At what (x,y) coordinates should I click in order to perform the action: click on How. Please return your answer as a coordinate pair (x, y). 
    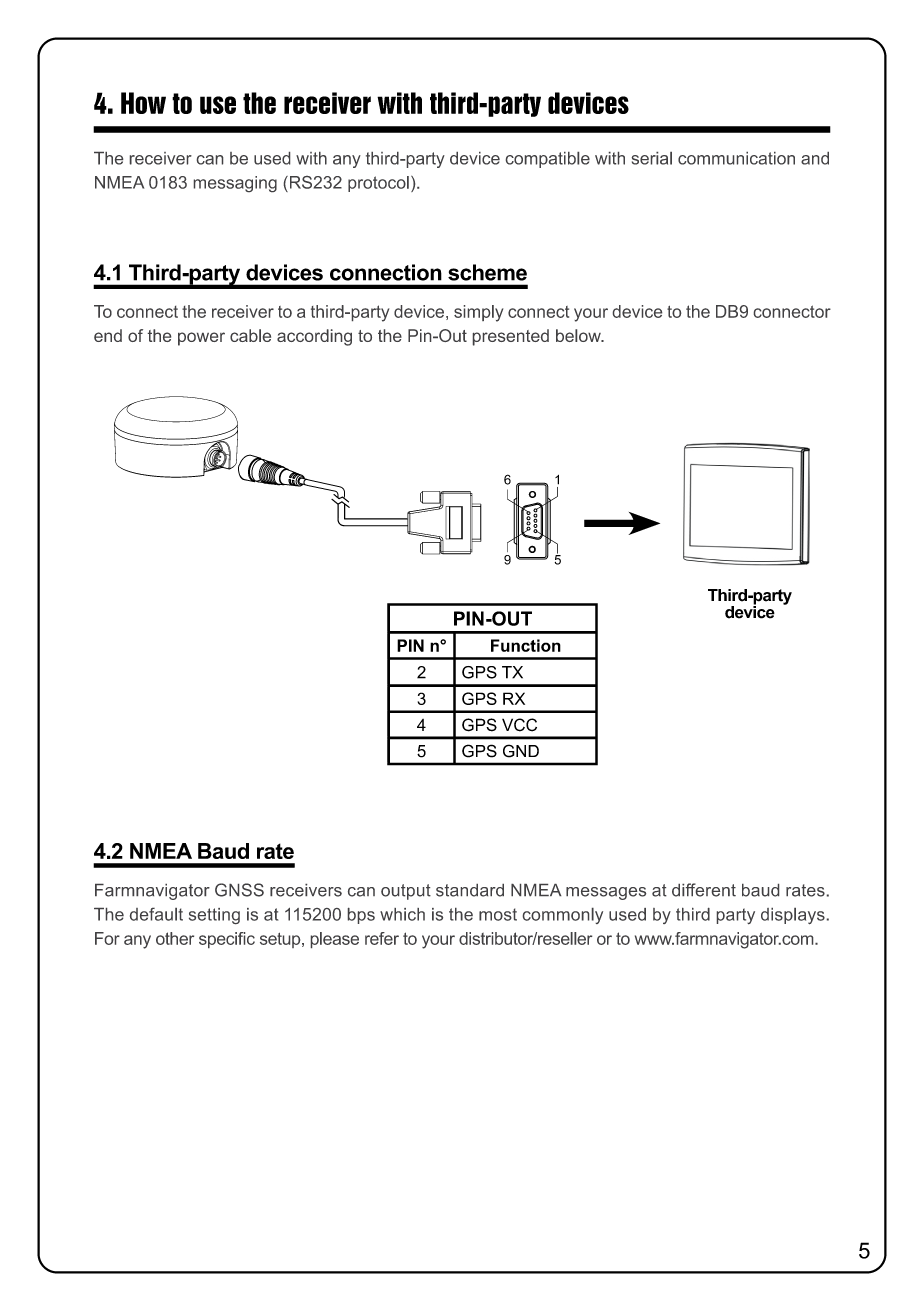
    Looking at the image, I should click on (143, 103).
